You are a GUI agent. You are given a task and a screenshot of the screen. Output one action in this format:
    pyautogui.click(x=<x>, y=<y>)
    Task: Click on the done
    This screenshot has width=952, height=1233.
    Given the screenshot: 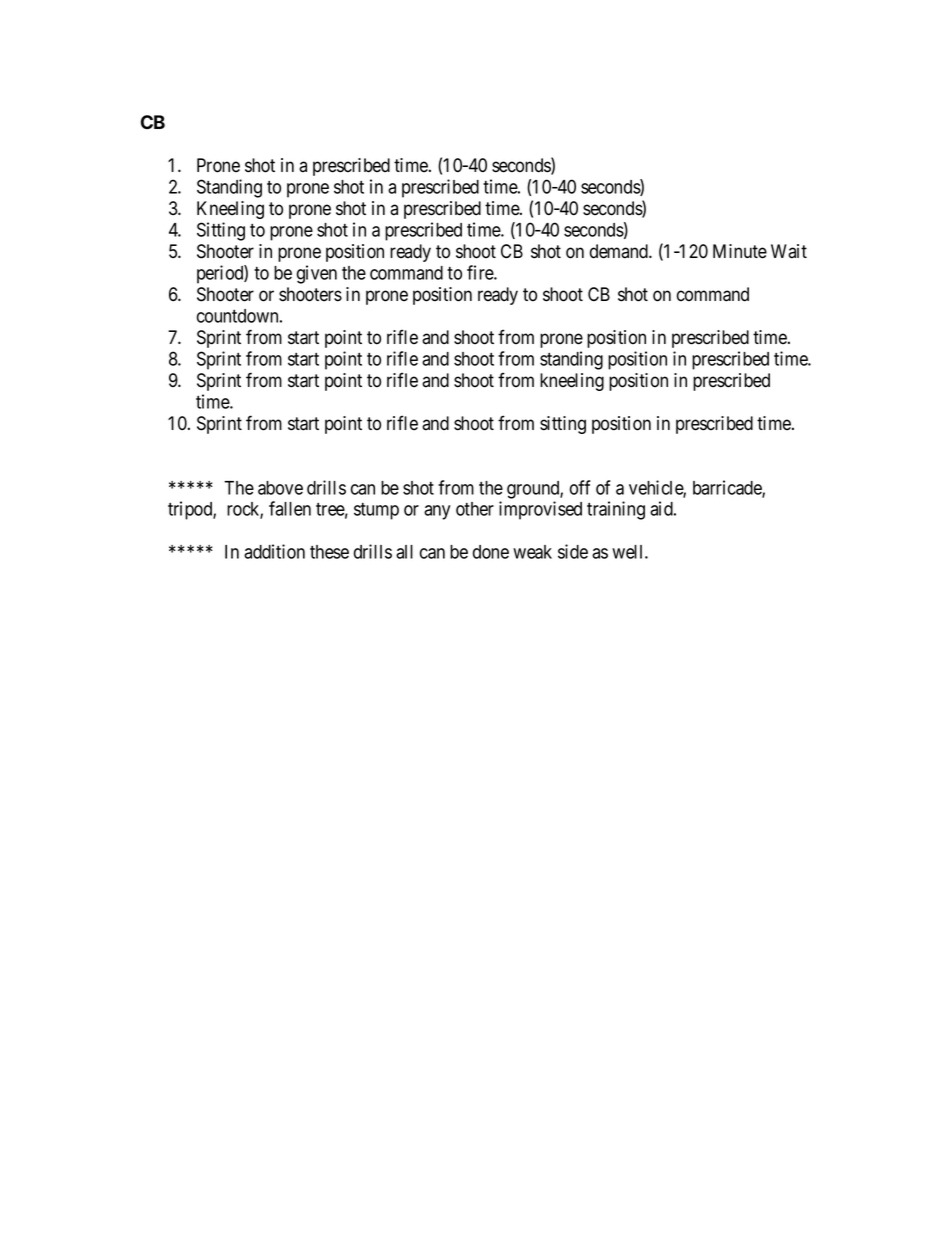 What is the action you would take?
    pyautogui.click(x=491, y=552)
